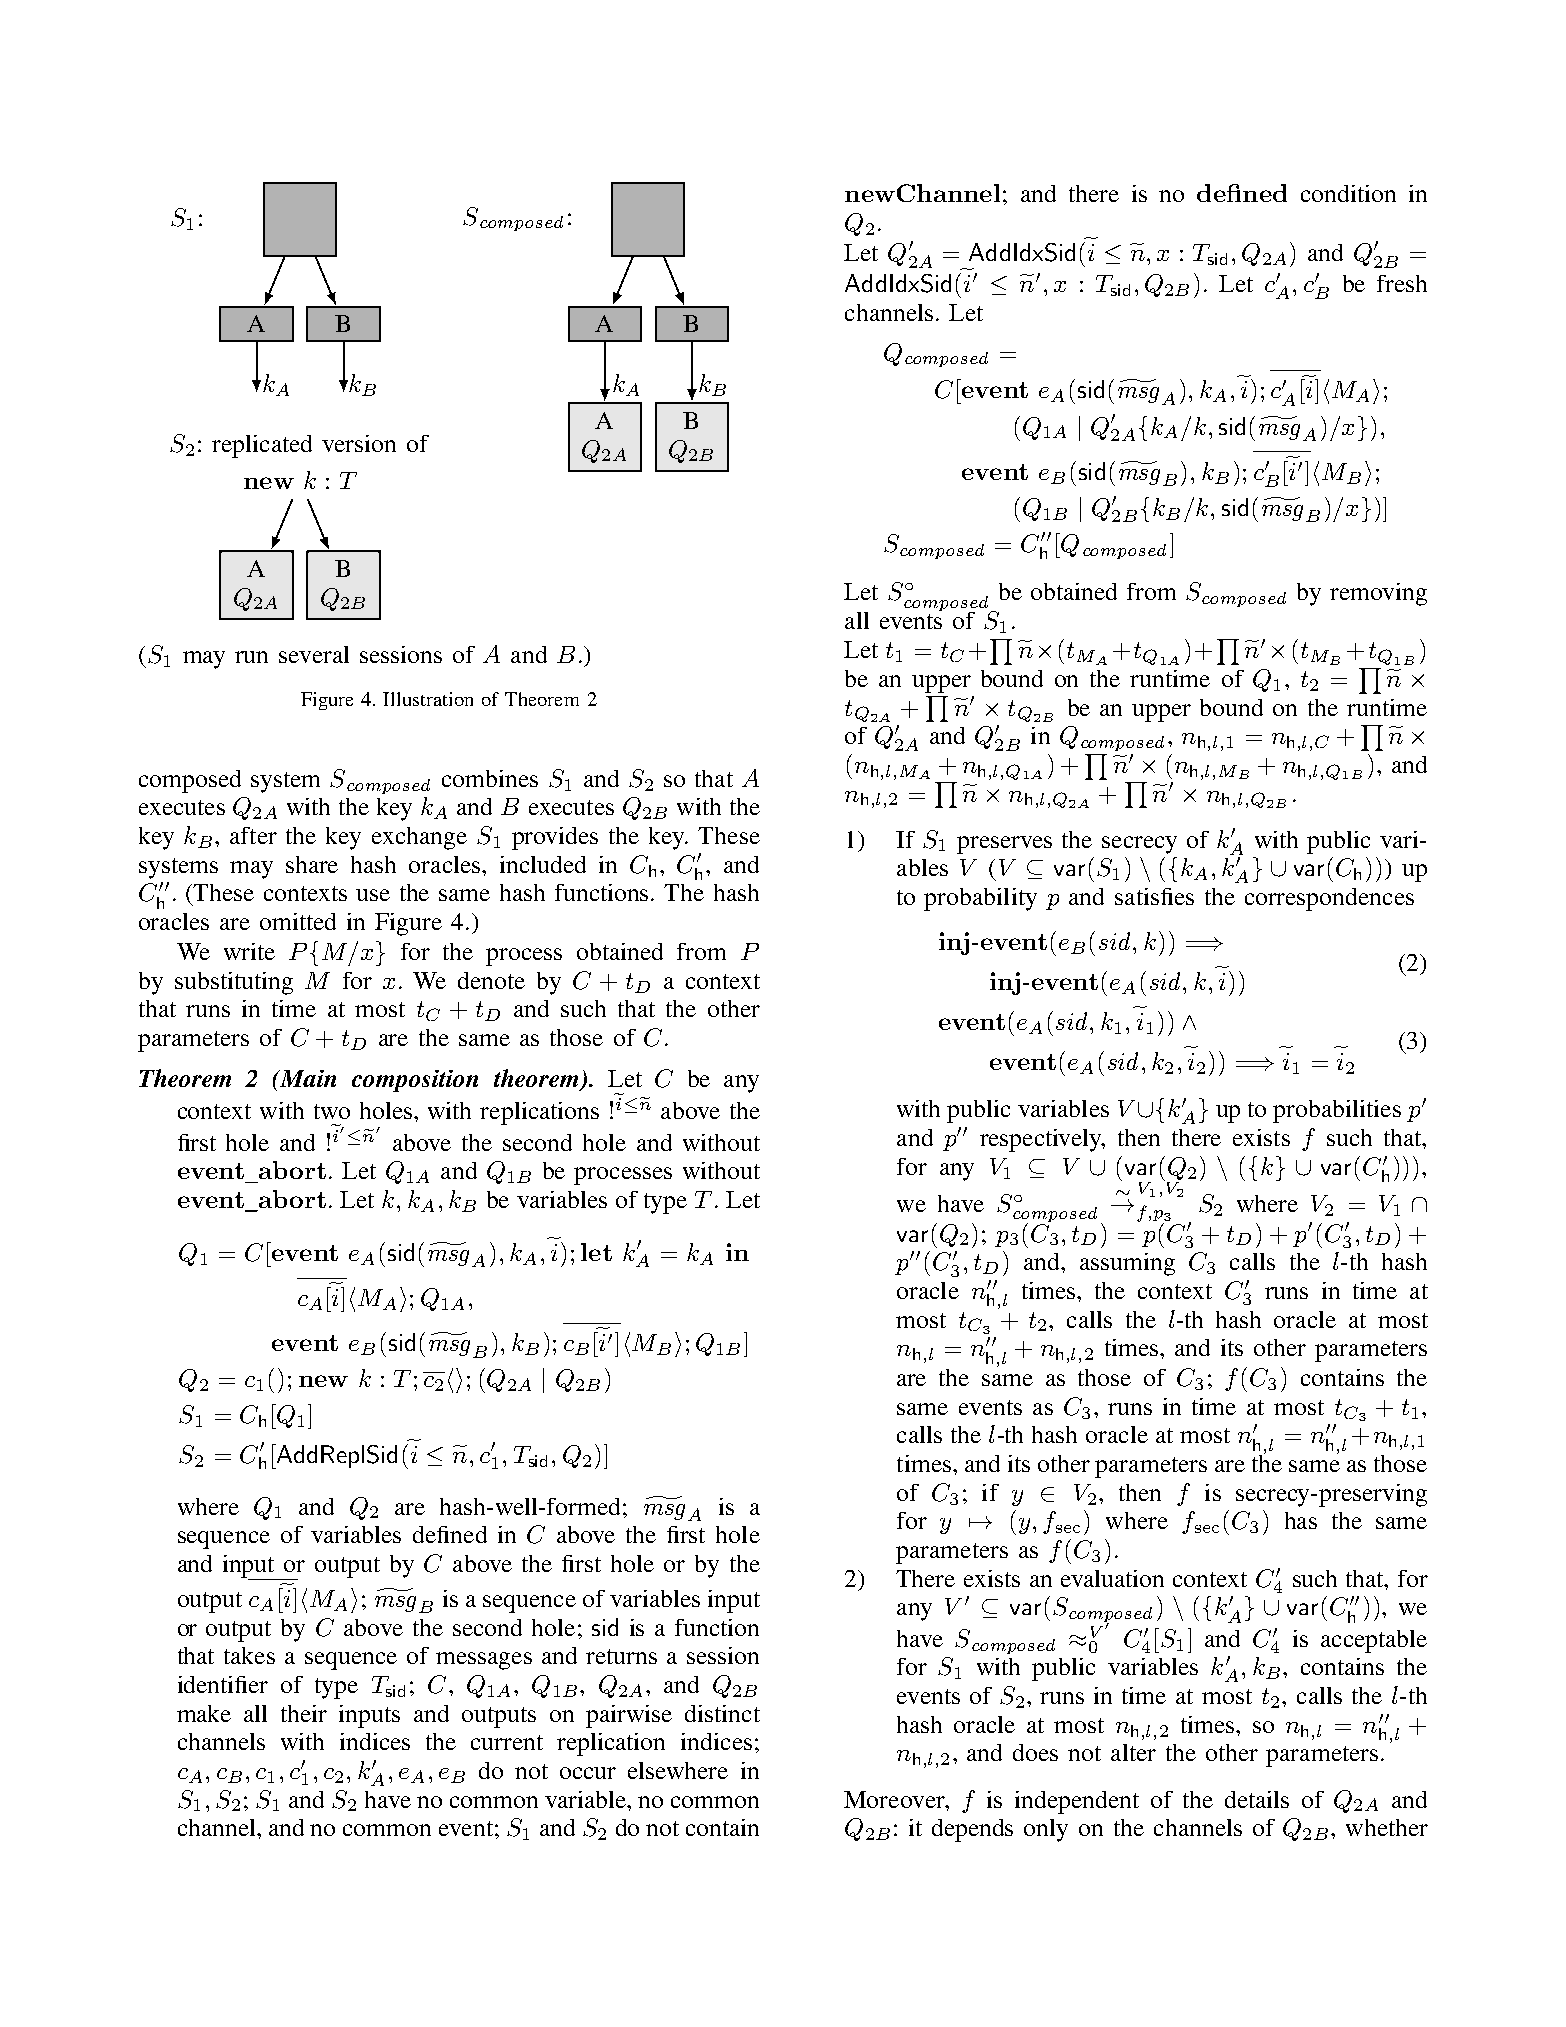  Describe the element at coordinates (1348, 193) in the screenshot. I see `condition` at that location.
